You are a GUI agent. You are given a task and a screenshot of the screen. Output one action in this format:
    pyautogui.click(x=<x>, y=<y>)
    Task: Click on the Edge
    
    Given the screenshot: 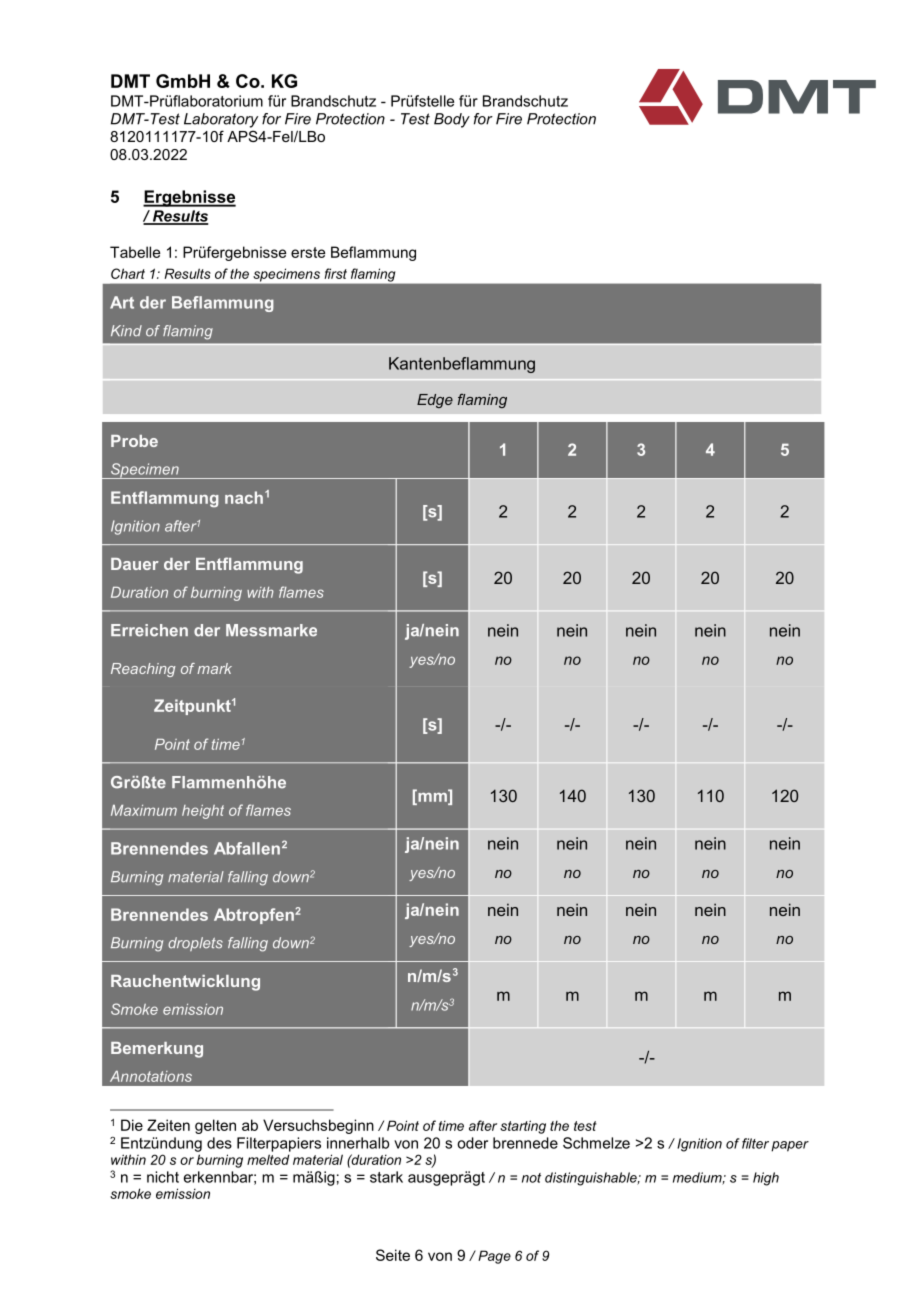 What is the action you would take?
    pyautogui.click(x=435, y=401)
